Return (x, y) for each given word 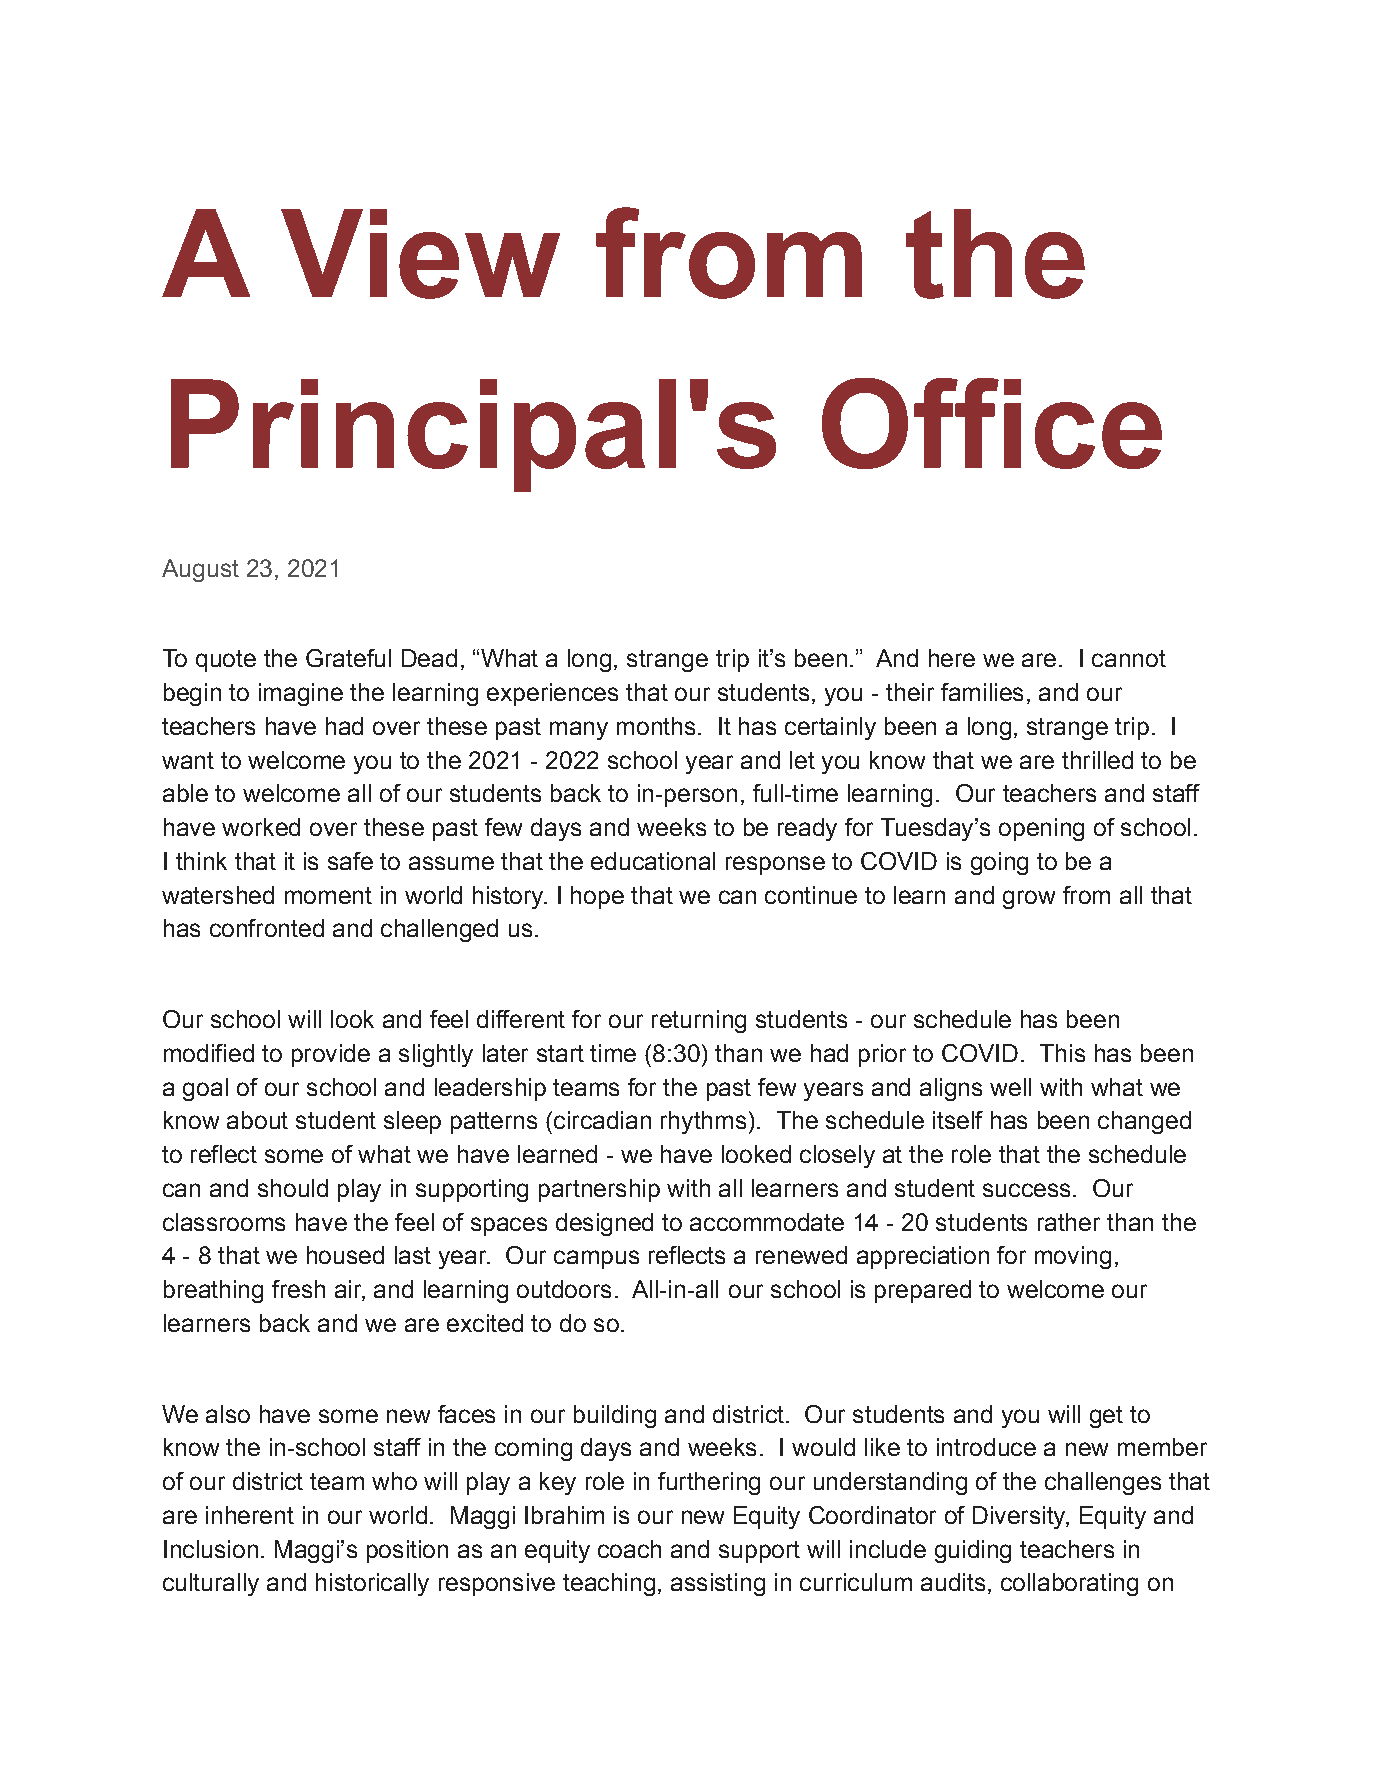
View (420, 254)
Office (992, 423)
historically (372, 1584)
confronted (267, 928)
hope (597, 897)
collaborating (1069, 1584)
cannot (1129, 658)
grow (1029, 899)
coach (629, 1549)
